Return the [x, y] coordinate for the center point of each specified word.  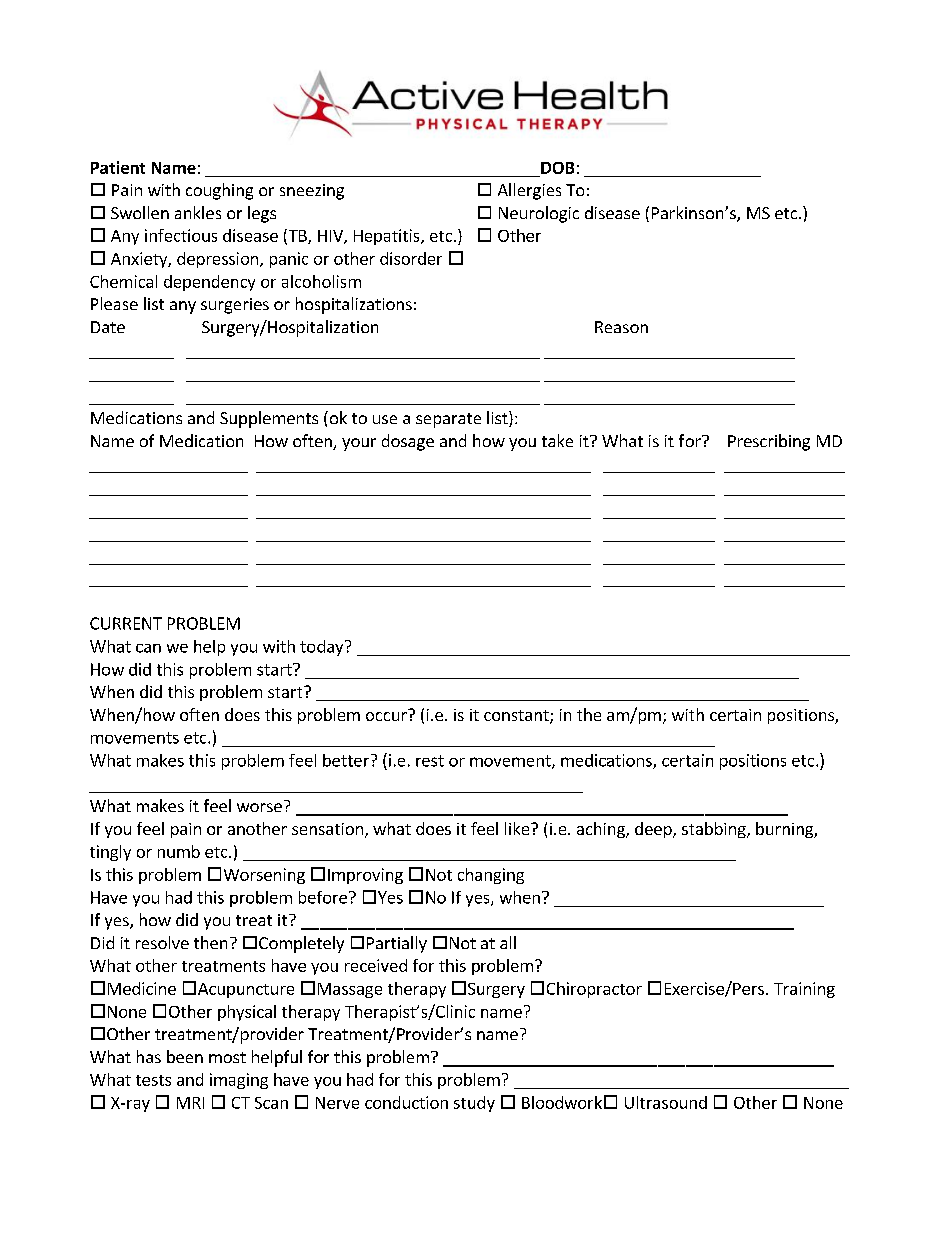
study [474, 1104]
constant [517, 717]
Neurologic [539, 214]
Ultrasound [666, 1102]
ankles [198, 212]
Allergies [529, 191]
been [185, 1056]
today [323, 648]
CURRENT [126, 623]
